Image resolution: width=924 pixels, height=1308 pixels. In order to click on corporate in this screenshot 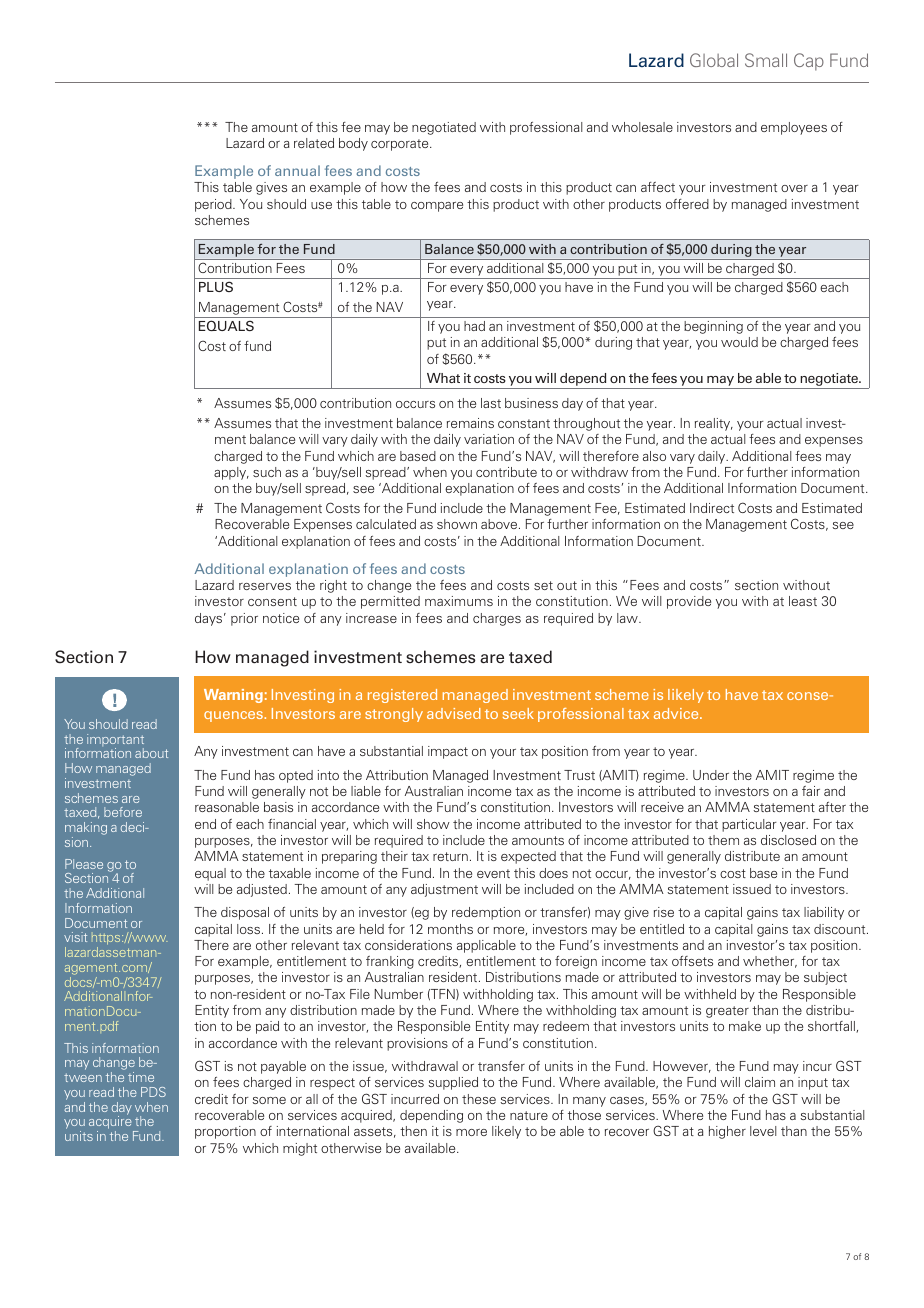, I will do `click(401, 145)`.
